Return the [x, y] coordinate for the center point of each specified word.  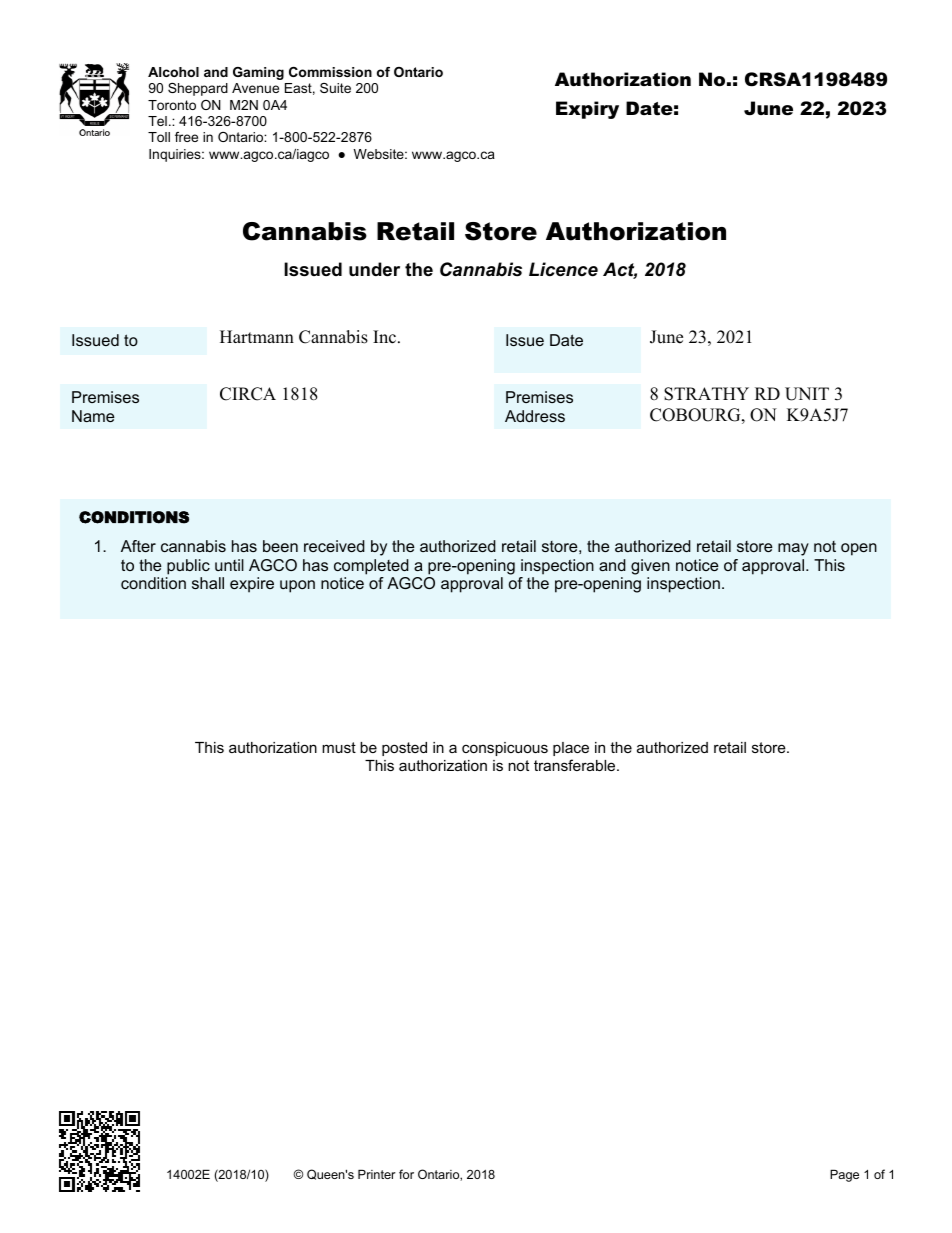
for [406, 1174]
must [339, 747]
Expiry [587, 110]
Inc [384, 337]
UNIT [807, 394]
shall [208, 583]
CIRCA [248, 394]
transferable [576, 765]
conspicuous [505, 749]
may [793, 549]
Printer [377, 1174]
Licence [563, 269]
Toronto [172, 105]
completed [371, 567]
